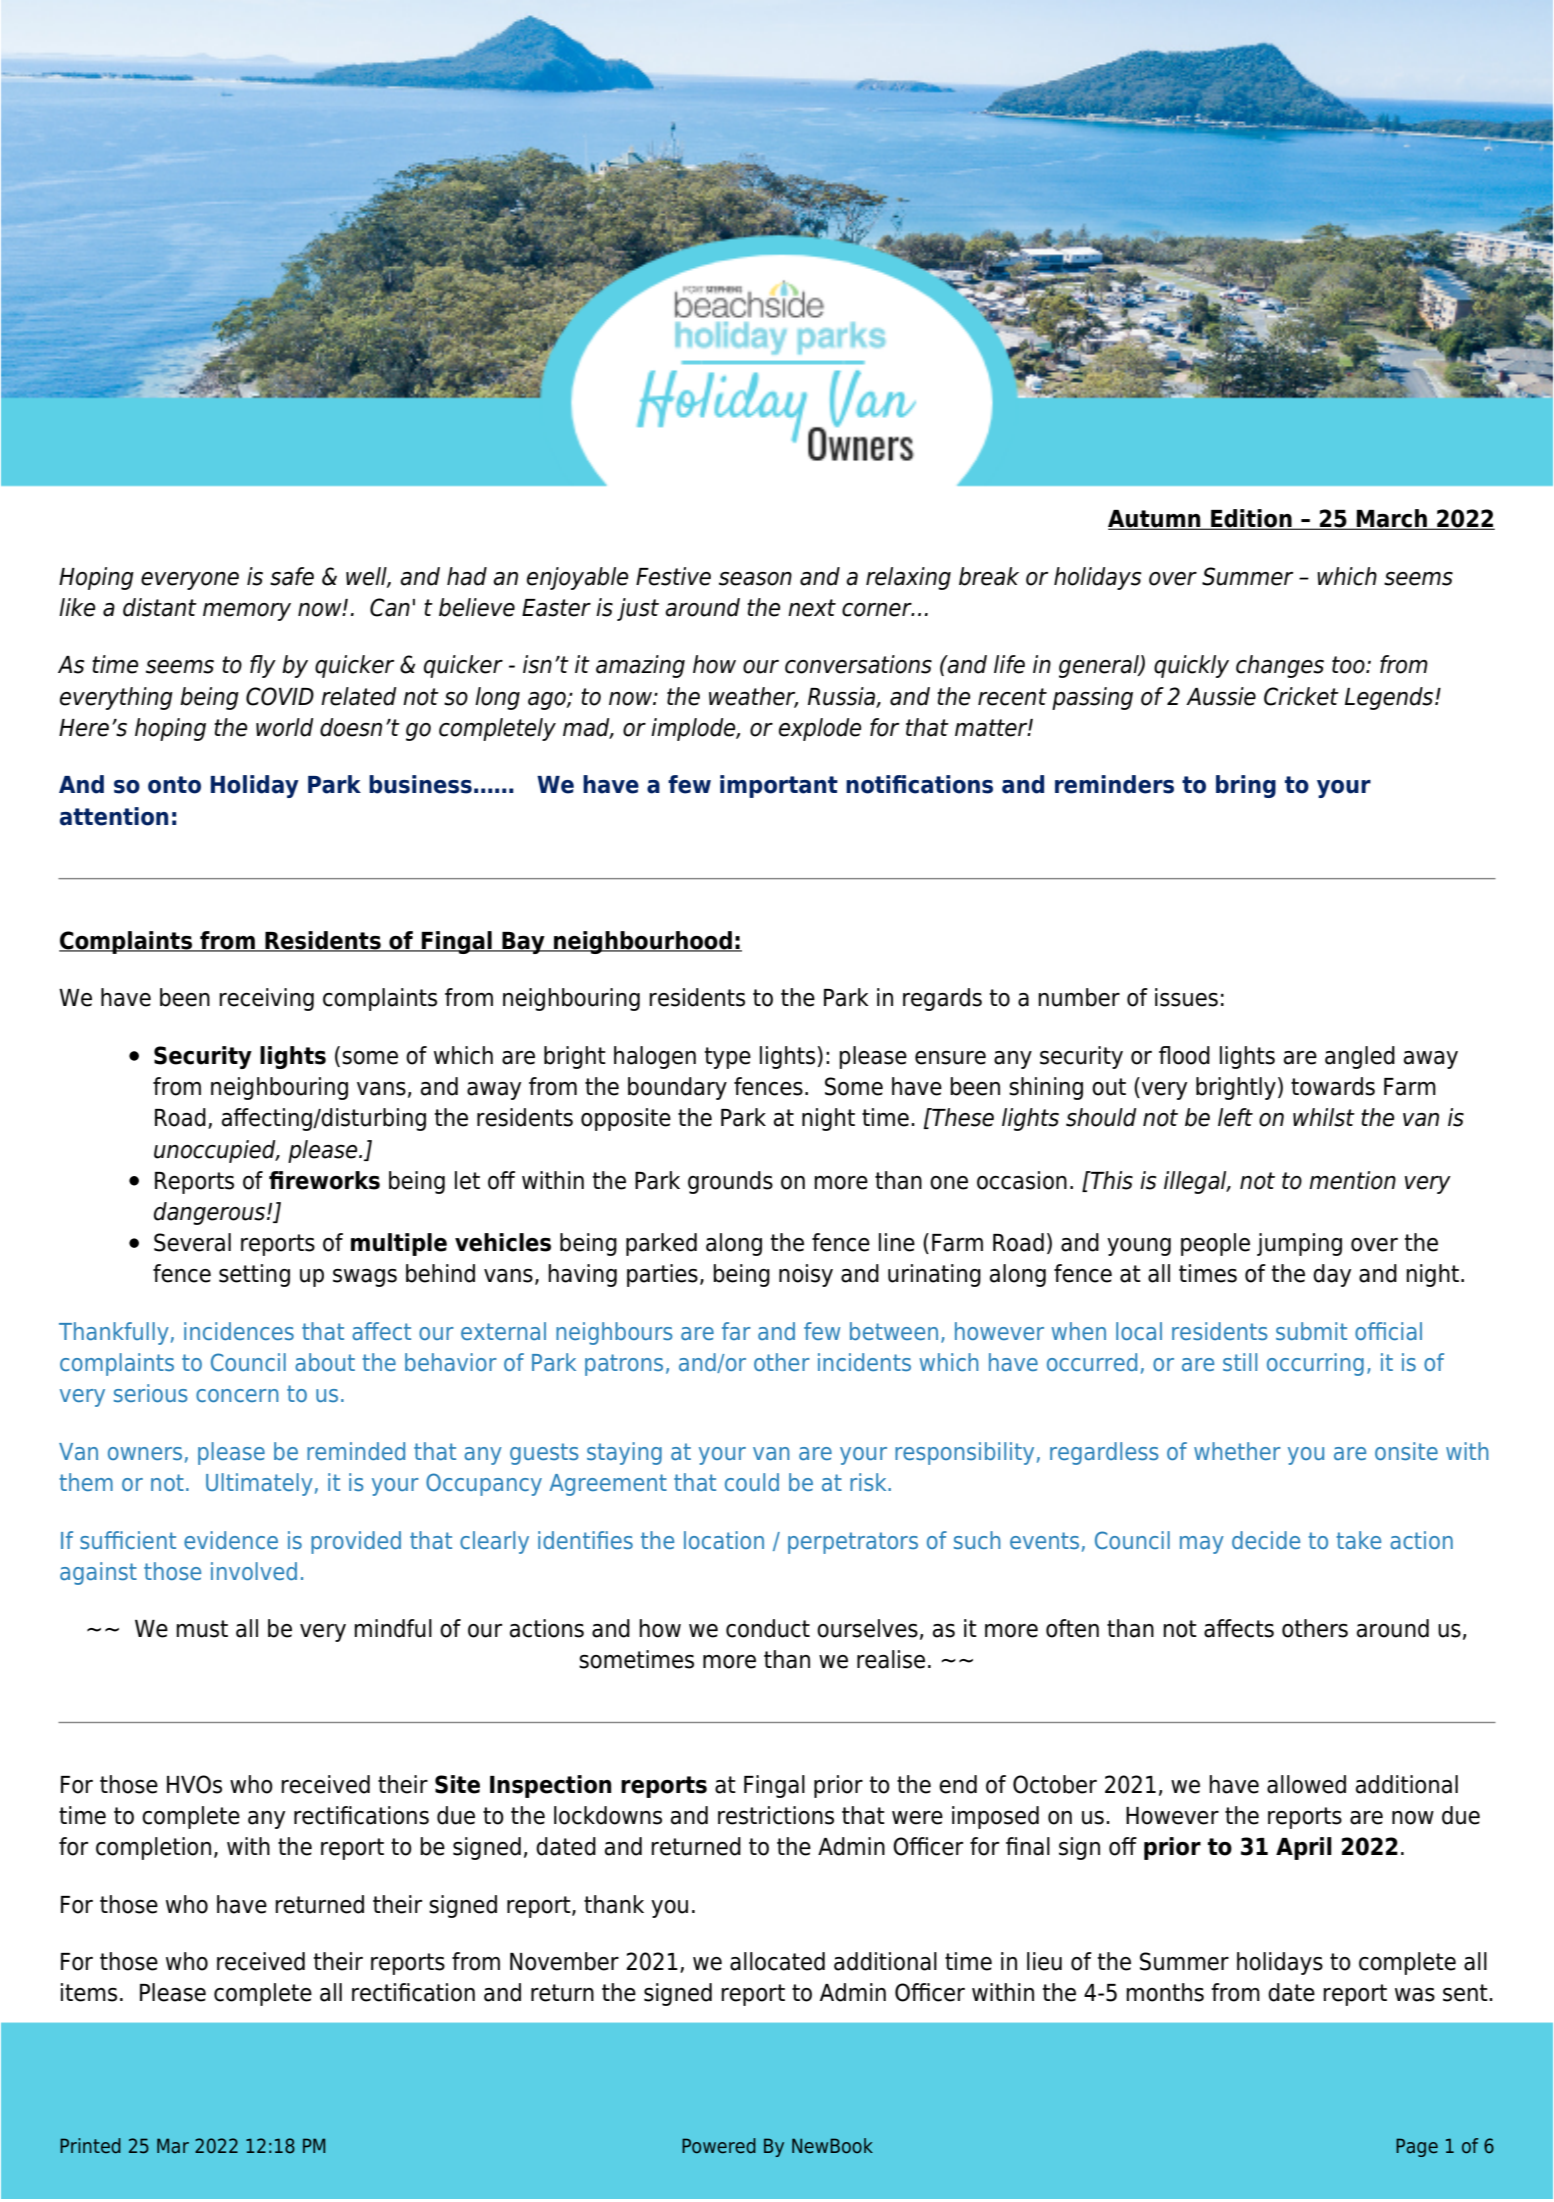 This screenshot has width=1554, height=2202. What do you see at coordinates (90, 2145) in the screenshot?
I see `Printed` at bounding box center [90, 2145].
